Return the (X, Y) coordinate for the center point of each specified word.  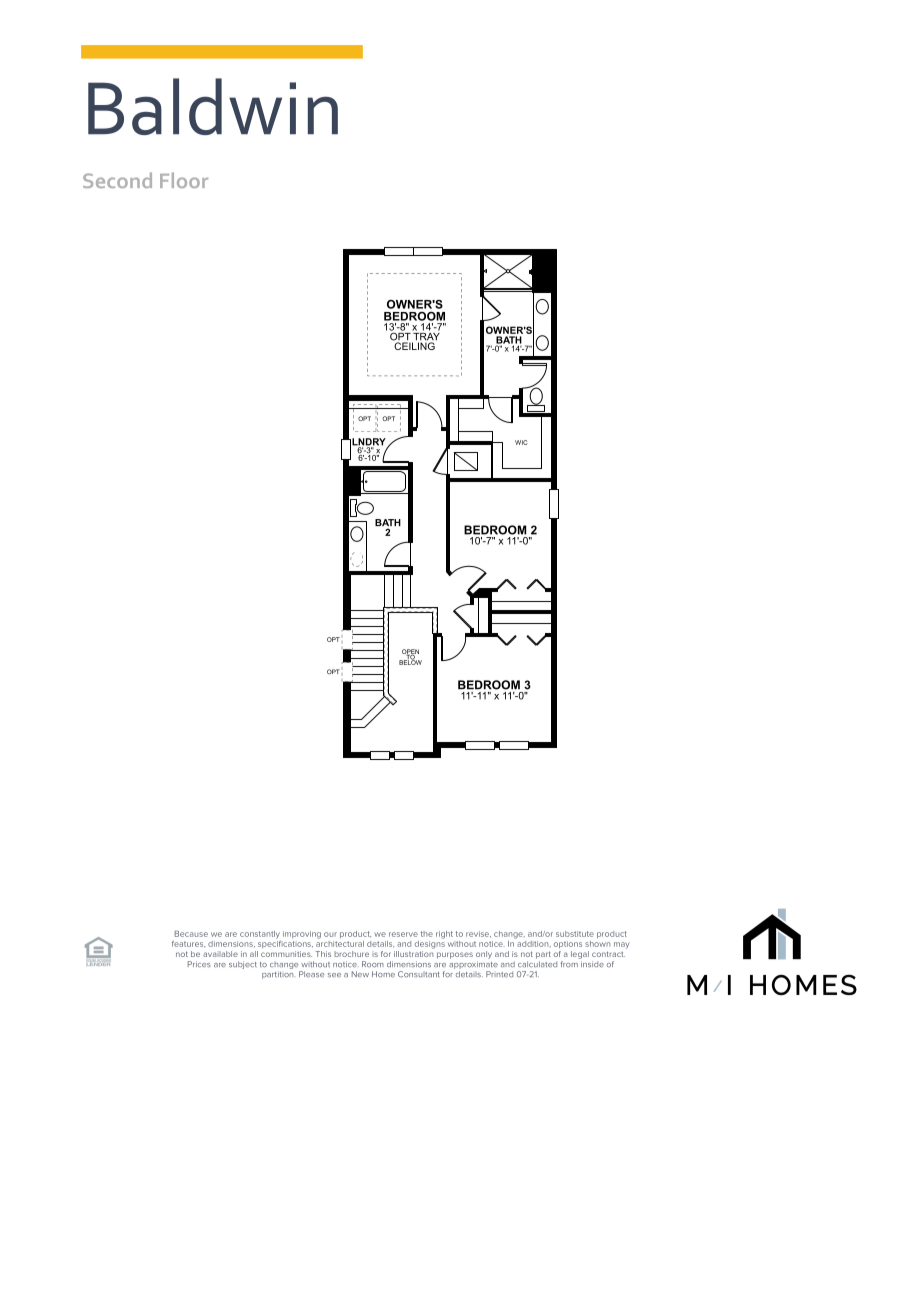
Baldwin (213, 106)
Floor (184, 180)
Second (117, 180)
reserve (403, 934)
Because (191, 934)
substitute (575, 934)
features (188, 944)
